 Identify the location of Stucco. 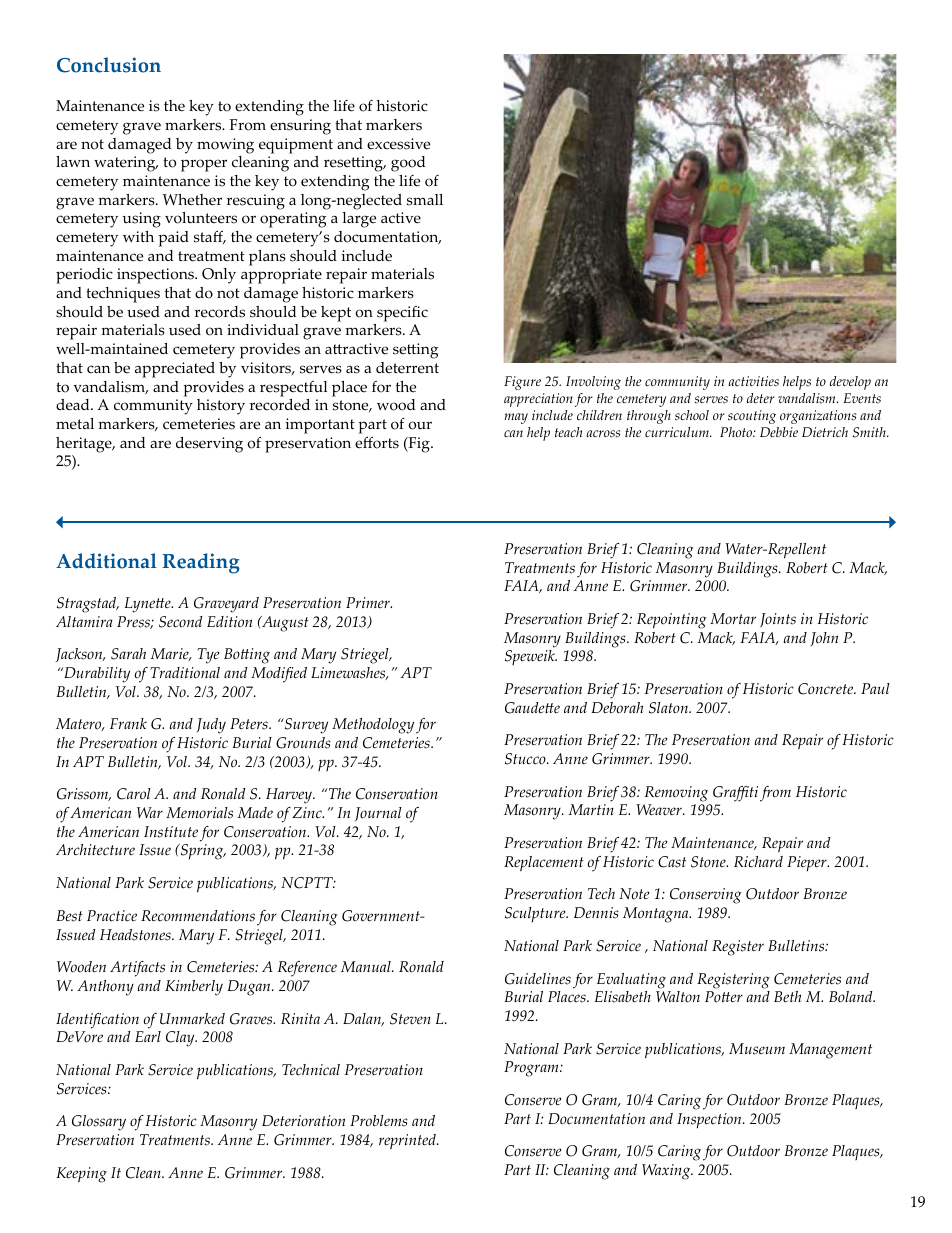
(526, 759).
